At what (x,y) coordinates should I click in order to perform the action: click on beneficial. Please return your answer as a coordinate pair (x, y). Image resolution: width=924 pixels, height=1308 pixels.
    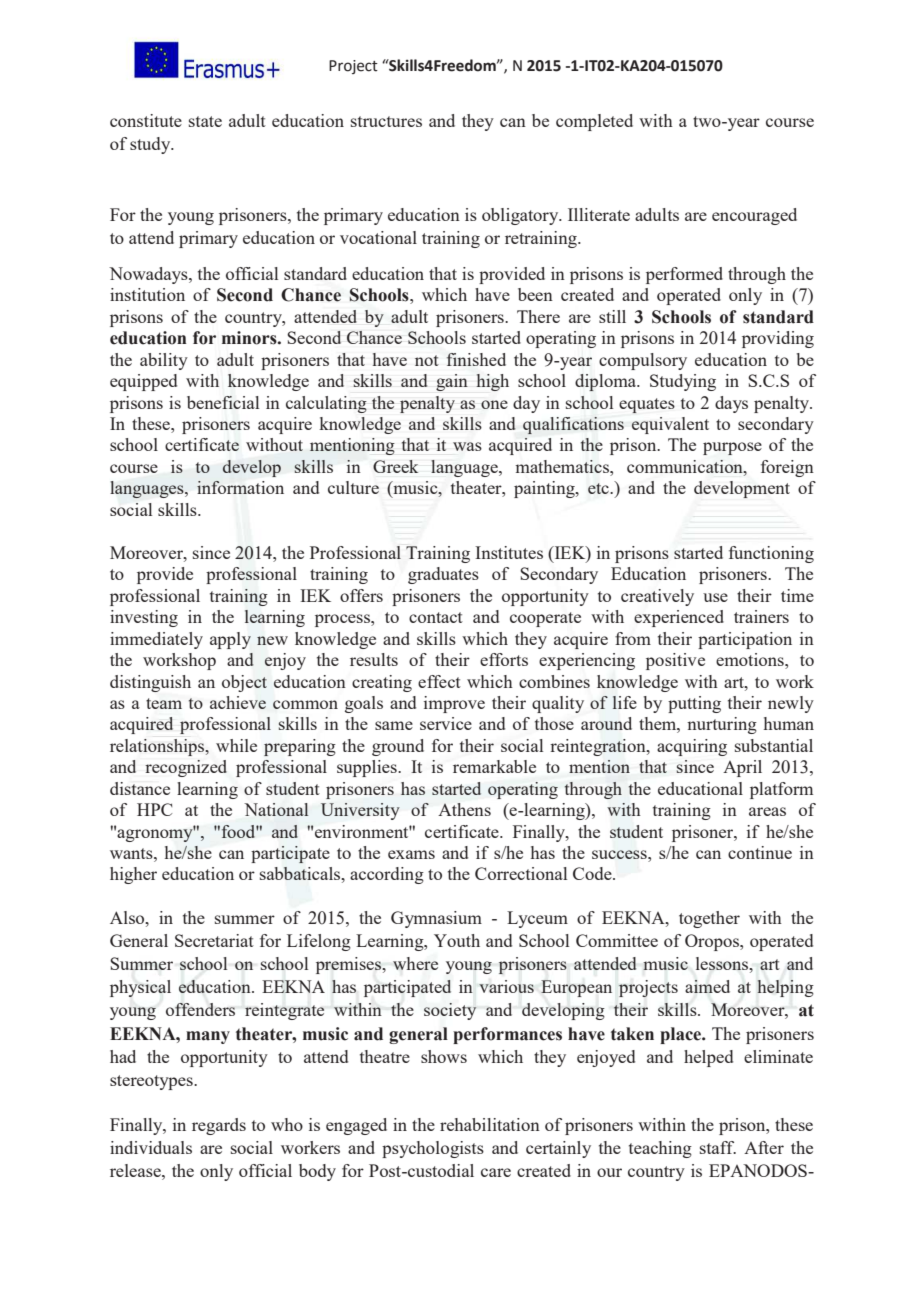
    Looking at the image, I should click on (223, 402).
